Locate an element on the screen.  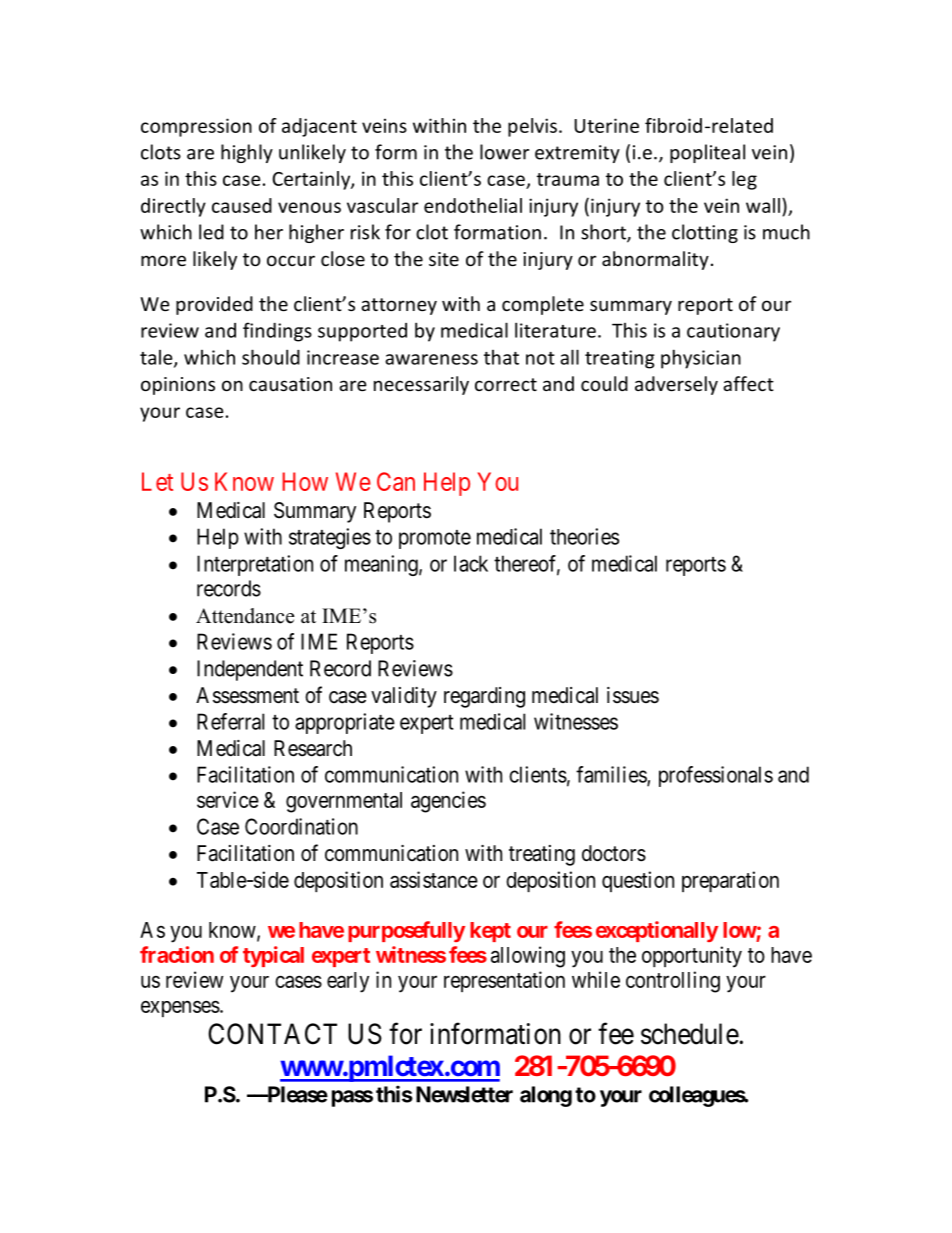
lack is located at coordinates (471, 563).
